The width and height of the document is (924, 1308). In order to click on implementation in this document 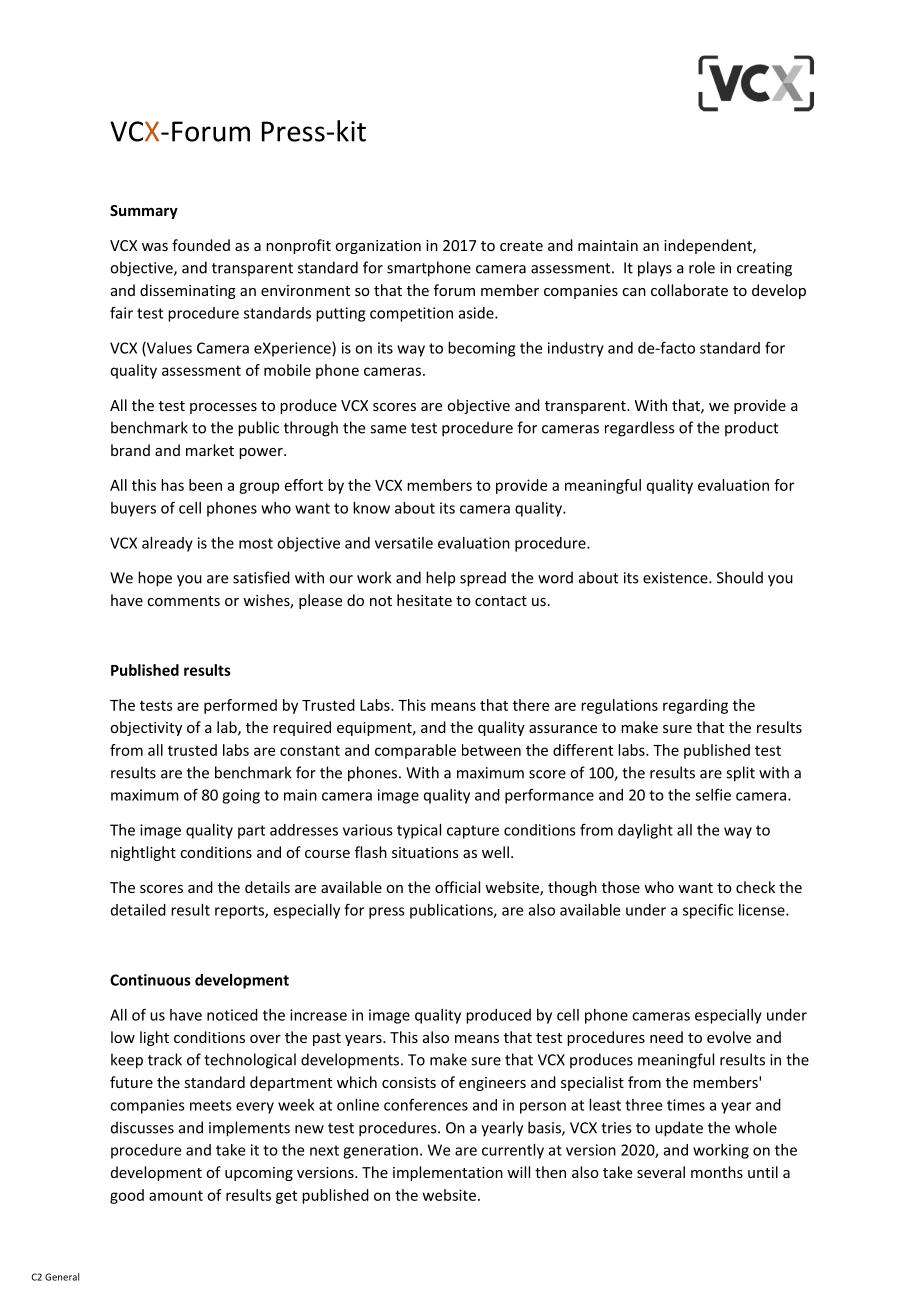, I will do `click(448, 1173)`.
